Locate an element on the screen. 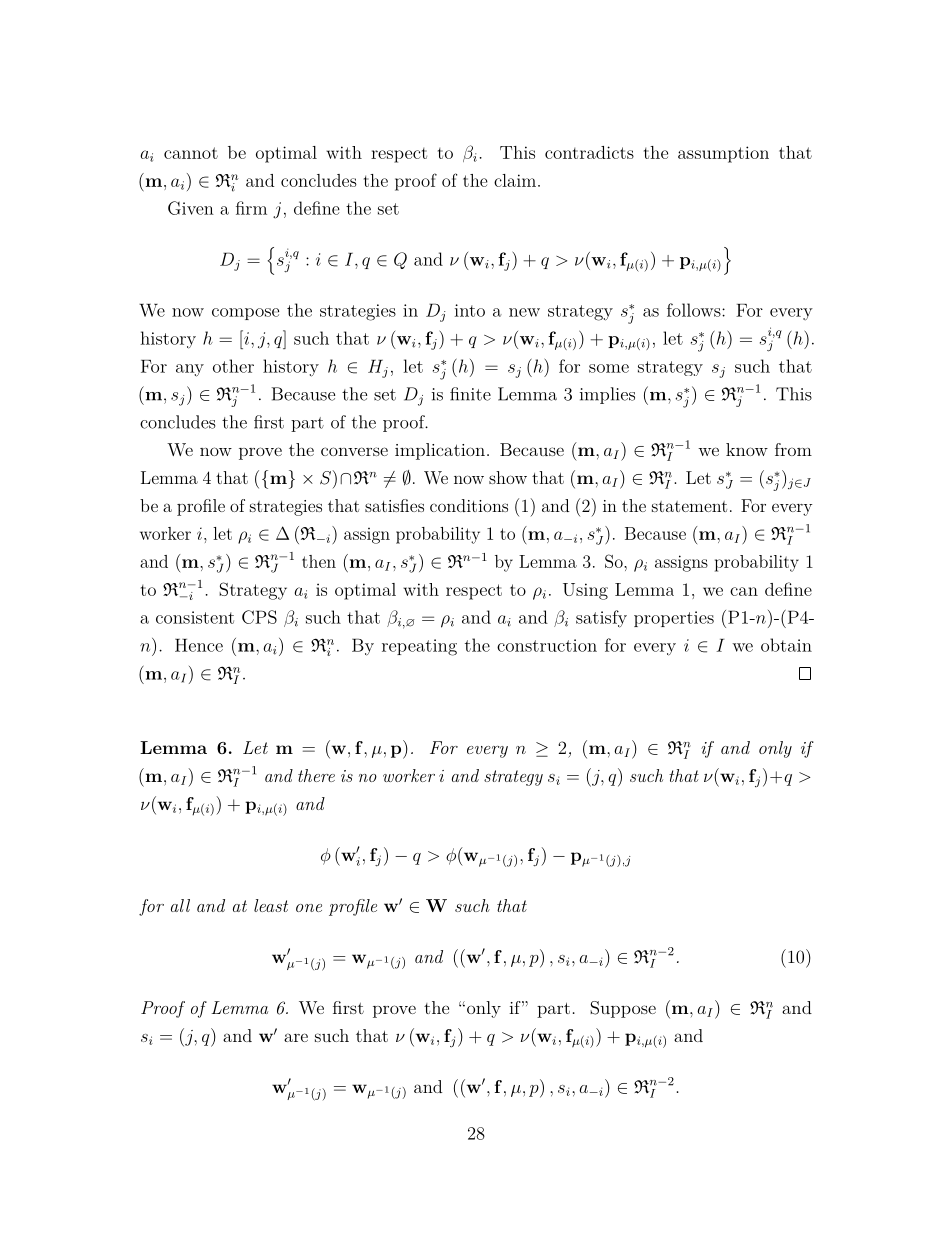 The image size is (952, 1233). know is located at coordinates (747, 449).
